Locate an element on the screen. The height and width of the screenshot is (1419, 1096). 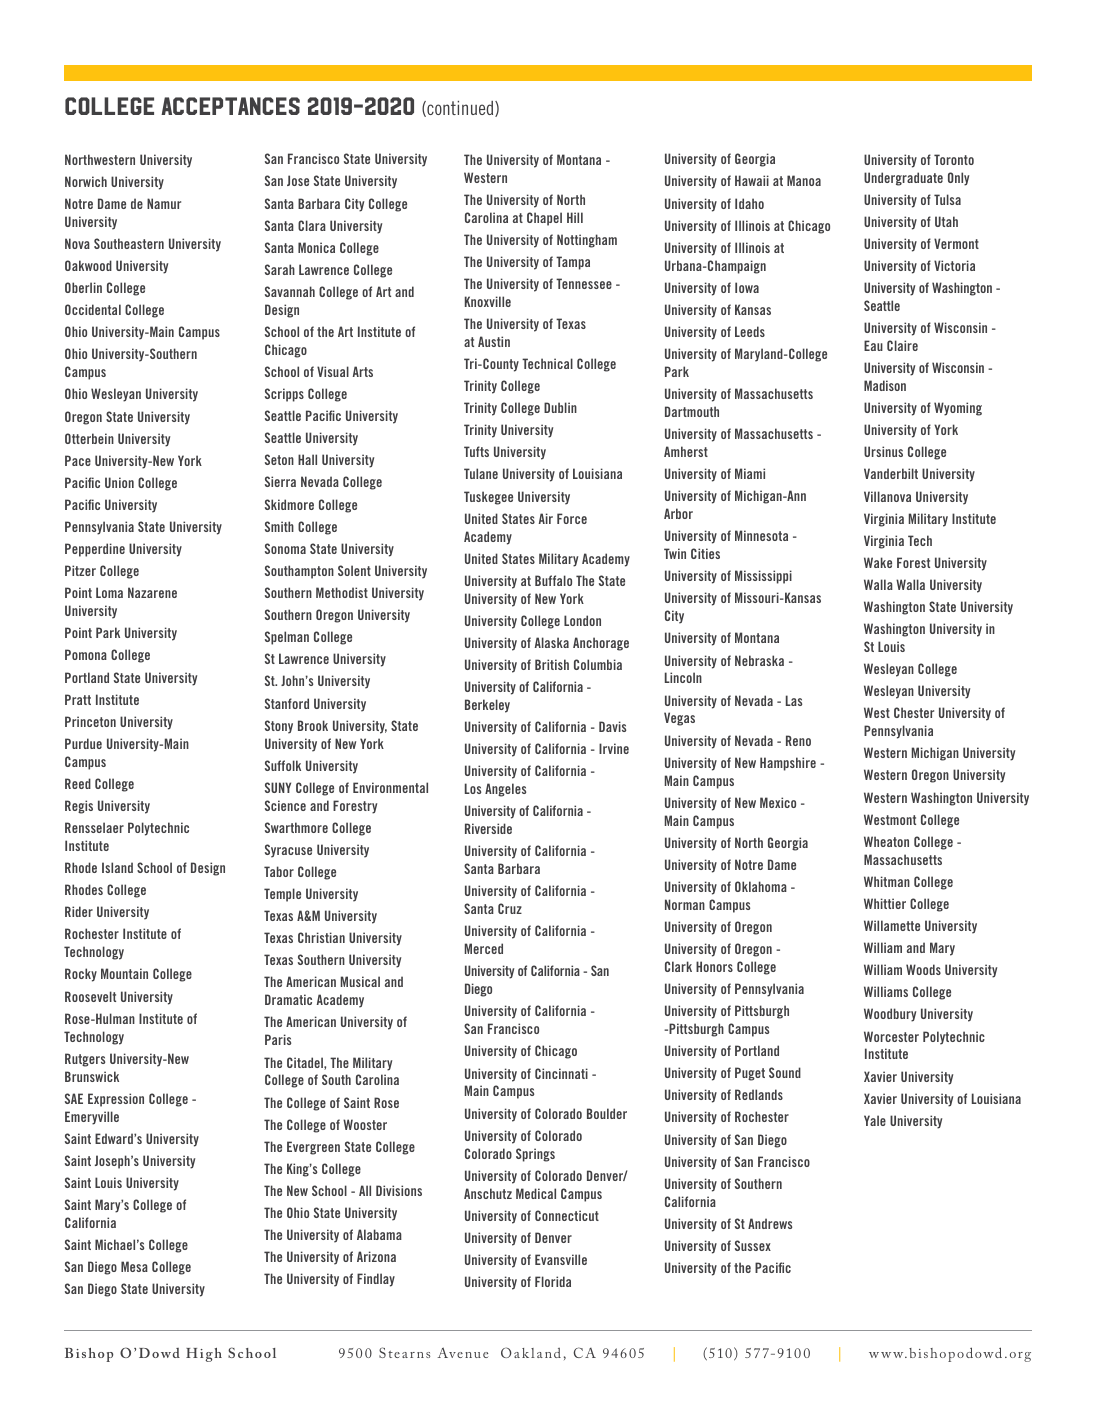
Norwich is located at coordinates (86, 181).
